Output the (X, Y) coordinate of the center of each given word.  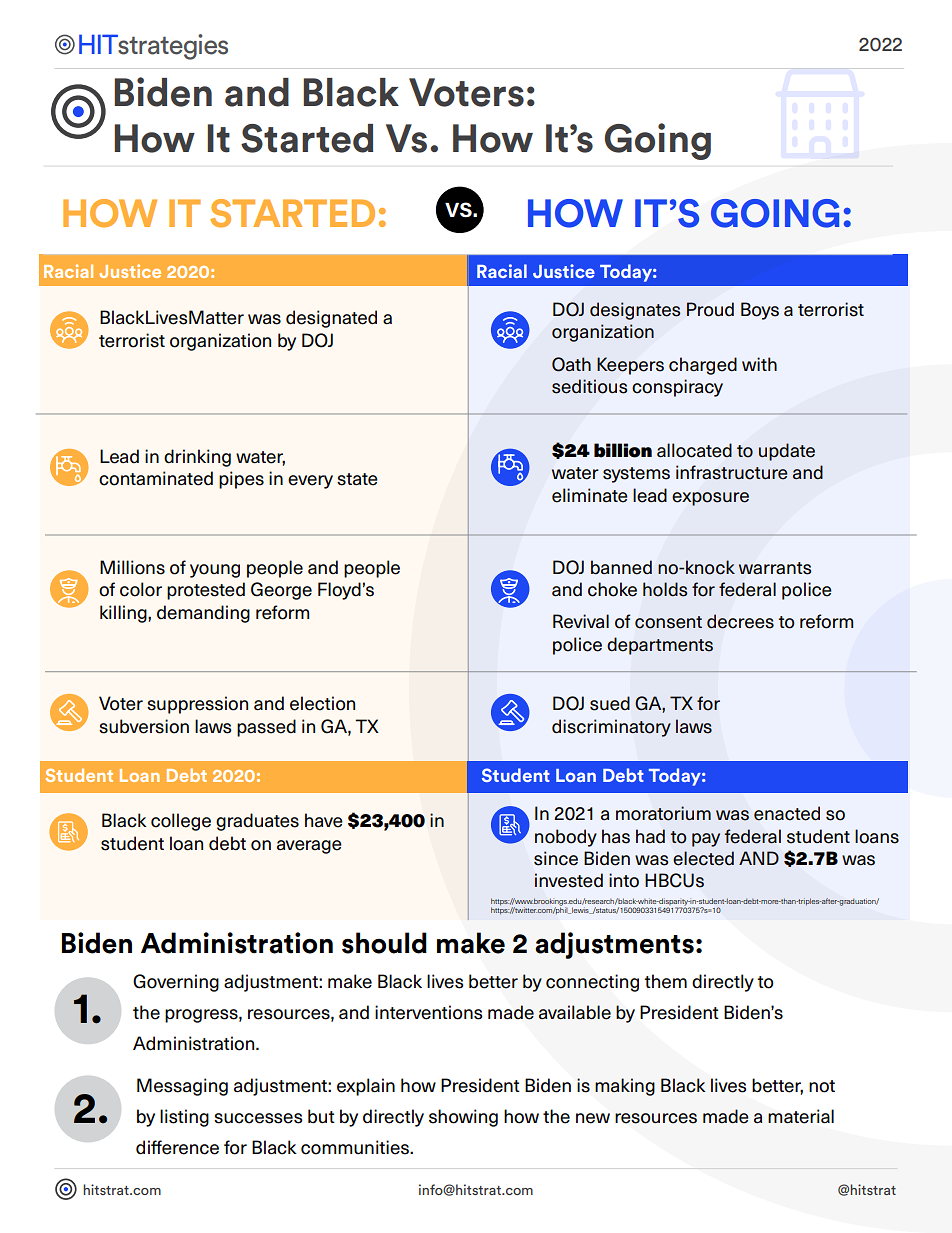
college (181, 822)
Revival (581, 621)
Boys (760, 311)
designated (331, 319)
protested (206, 591)
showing (463, 1118)
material (801, 1116)
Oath (571, 364)
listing (184, 1118)
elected (703, 858)
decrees (740, 621)
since (556, 858)
